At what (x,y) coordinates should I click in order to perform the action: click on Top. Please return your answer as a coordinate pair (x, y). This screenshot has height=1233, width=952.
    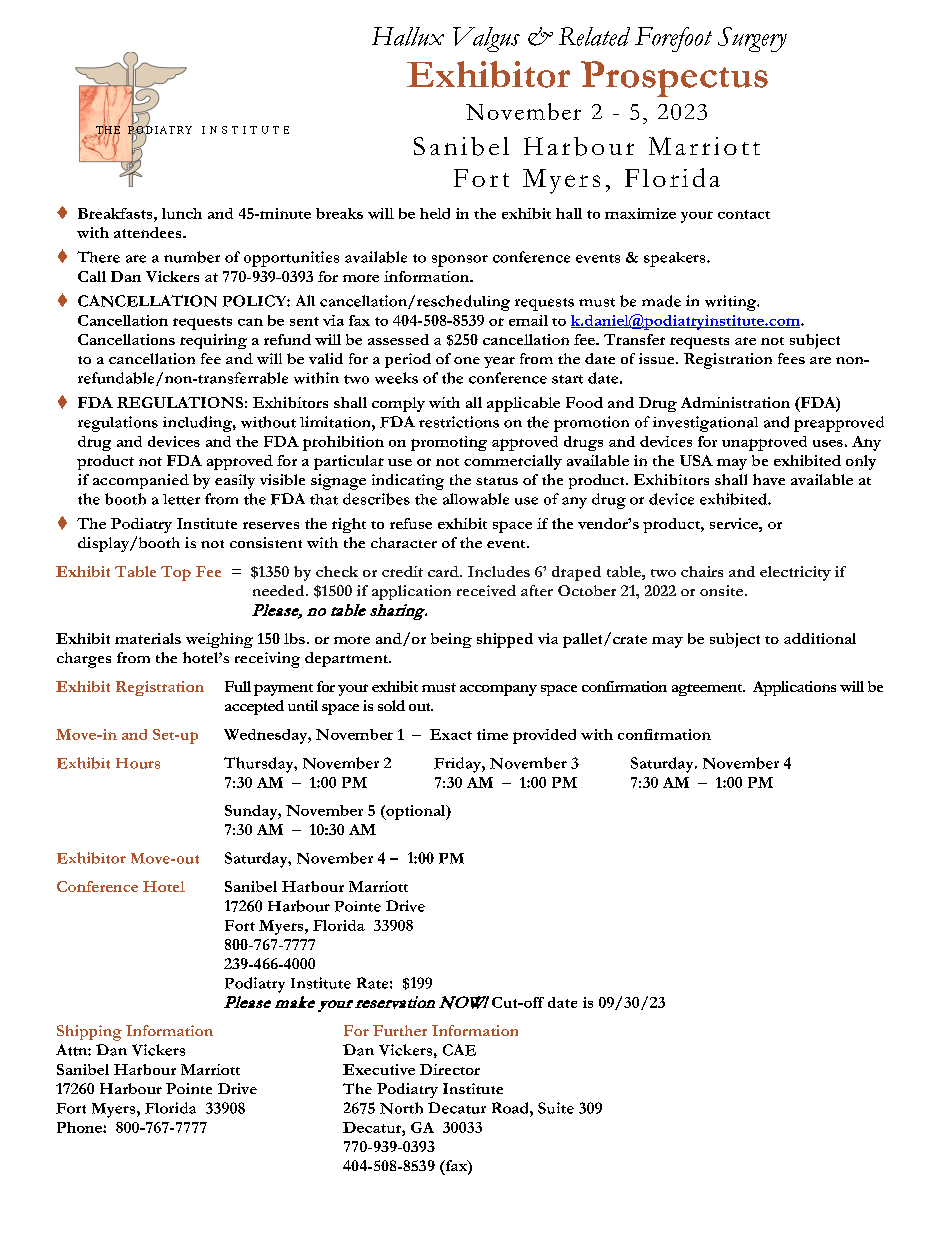
    Looking at the image, I should click on (176, 573).
